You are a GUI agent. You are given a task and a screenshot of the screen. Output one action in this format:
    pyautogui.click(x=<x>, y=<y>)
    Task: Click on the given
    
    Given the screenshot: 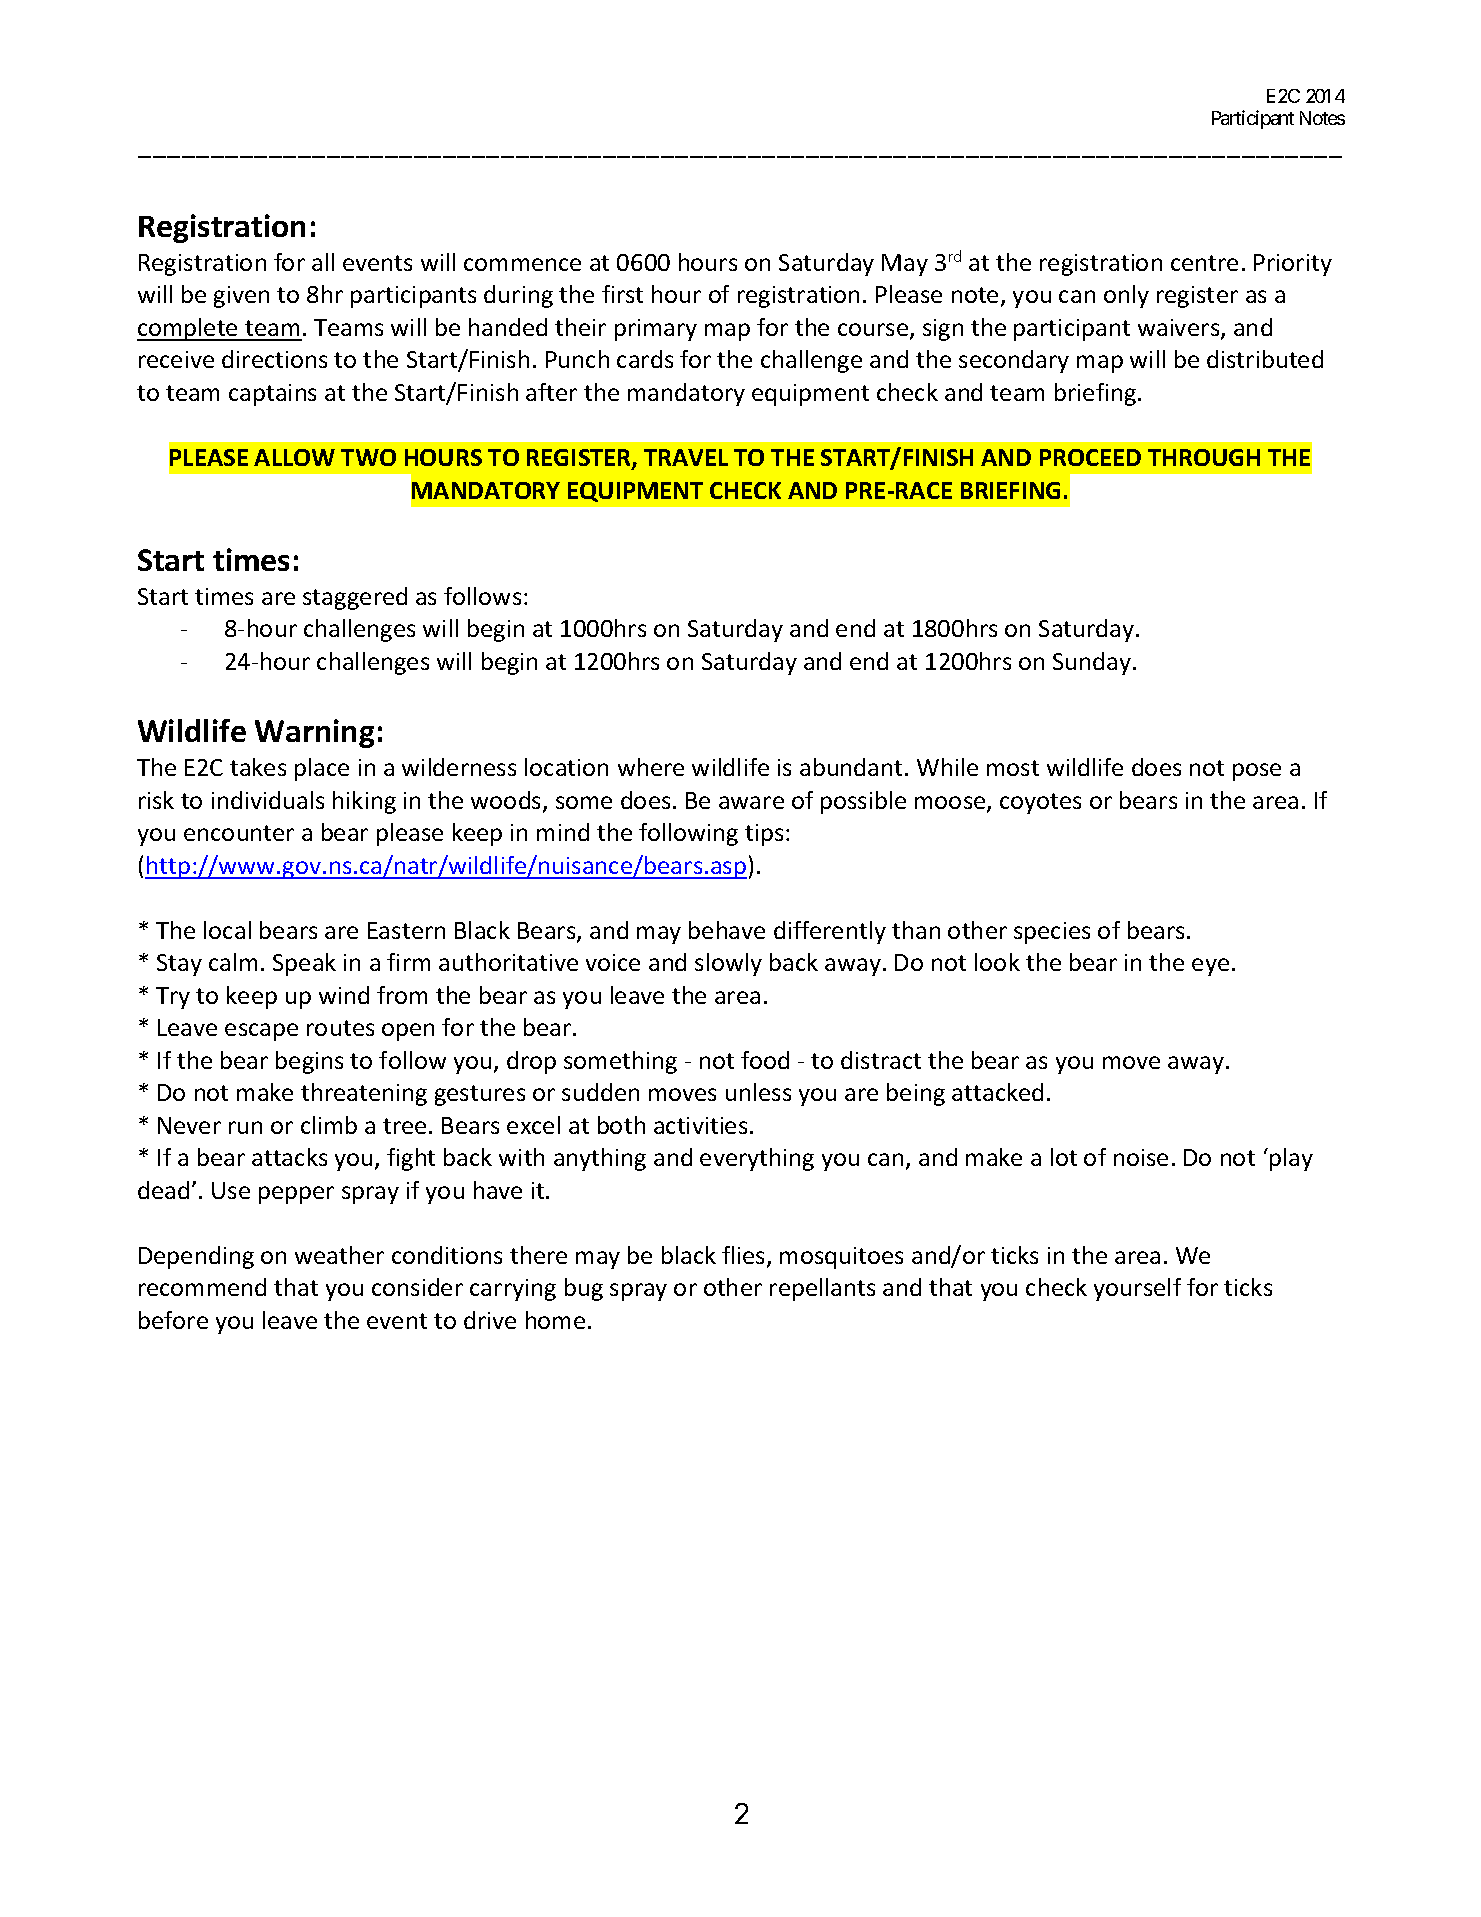 What is the action you would take?
    pyautogui.click(x=241, y=297)
